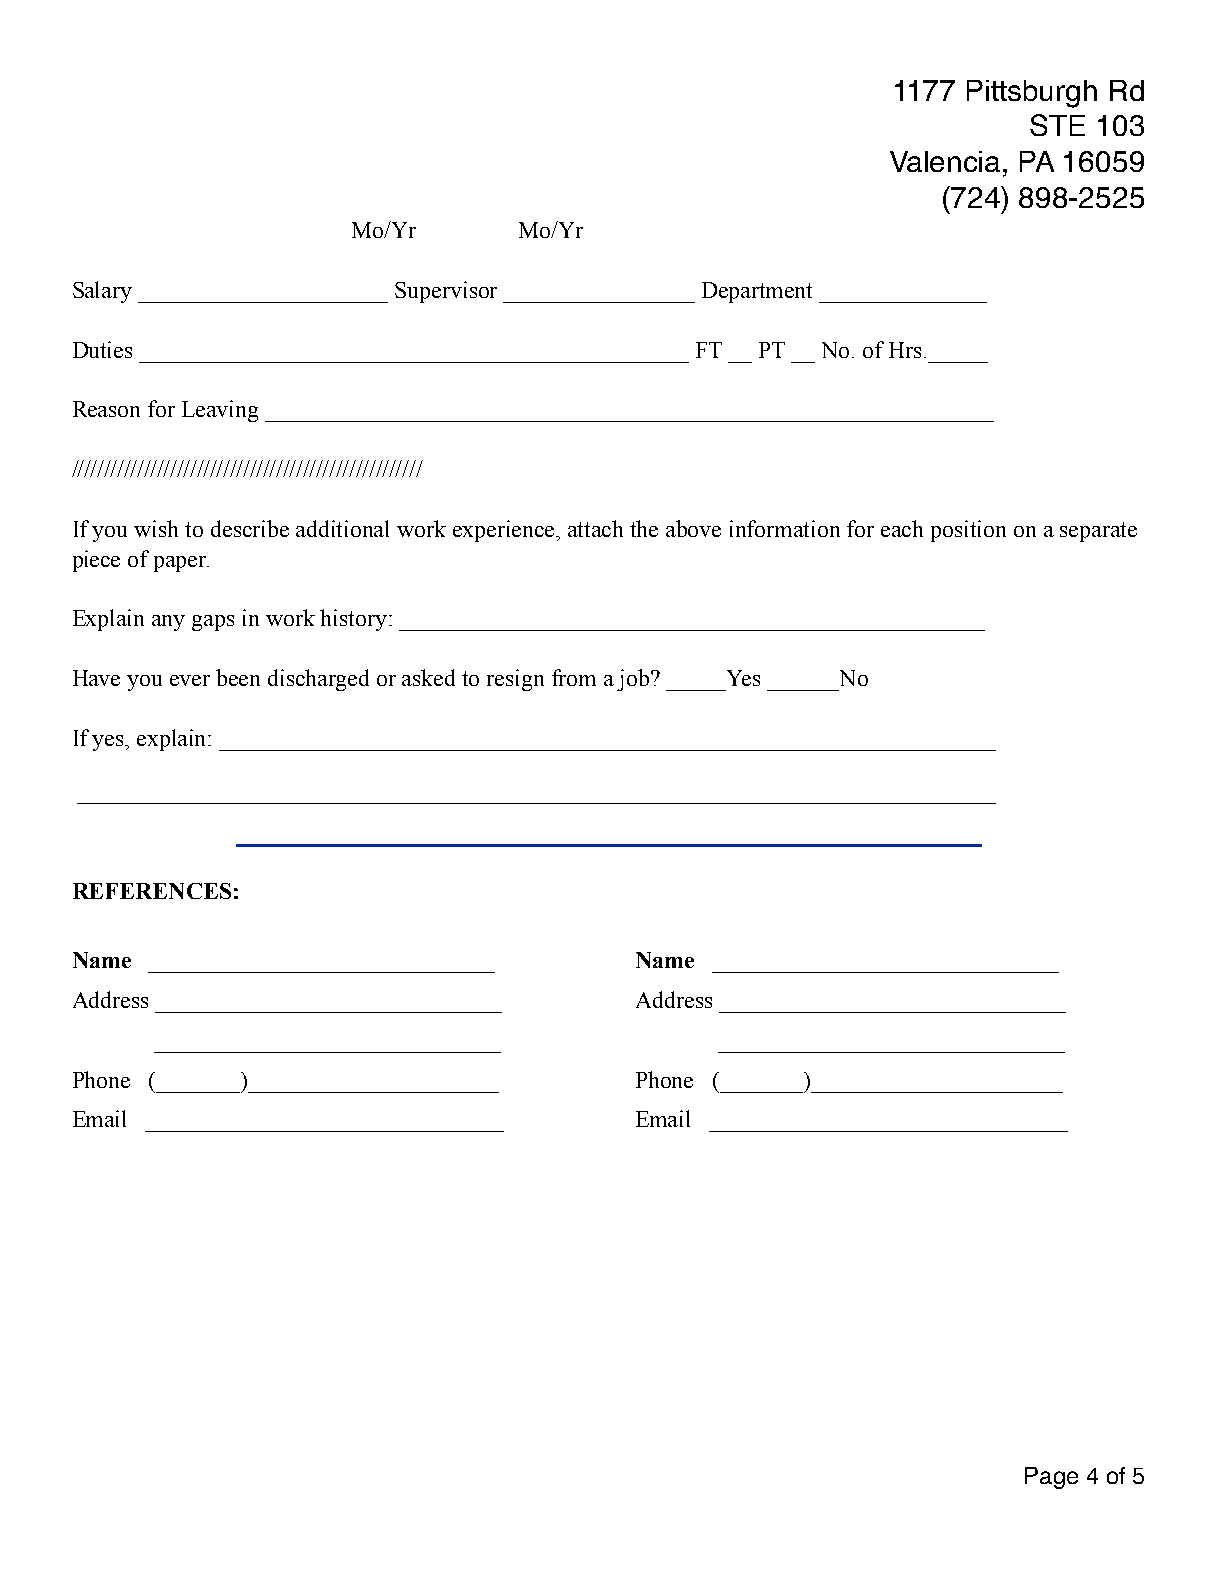 The width and height of the image is (1217, 1575). What do you see at coordinates (102, 292) in the image?
I see `Salary` at bounding box center [102, 292].
